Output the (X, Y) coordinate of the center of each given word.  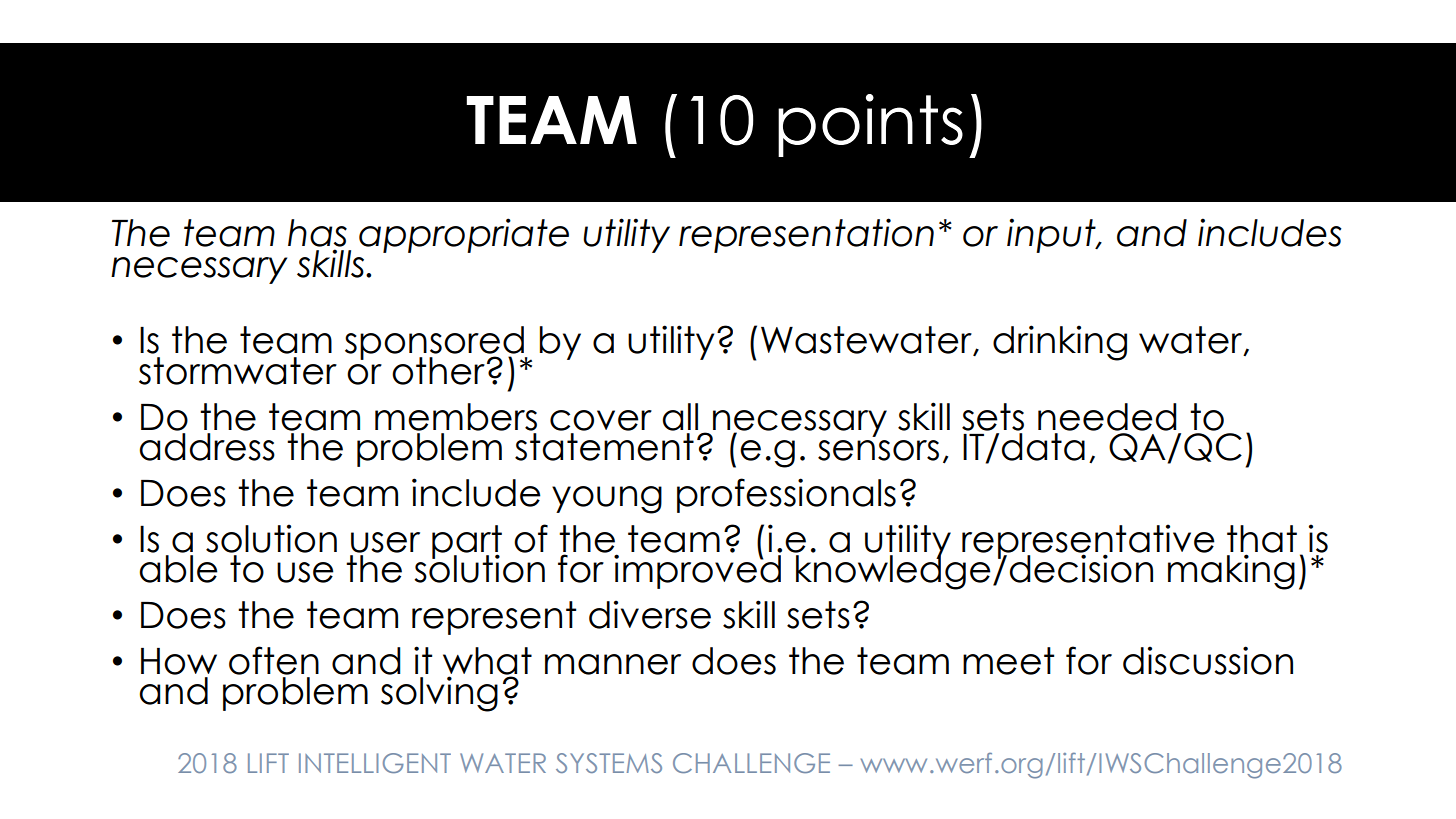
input (1052, 235)
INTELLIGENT (375, 763)
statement (604, 447)
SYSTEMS (609, 763)
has (317, 233)
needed (1107, 417)
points (870, 125)
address (207, 447)
